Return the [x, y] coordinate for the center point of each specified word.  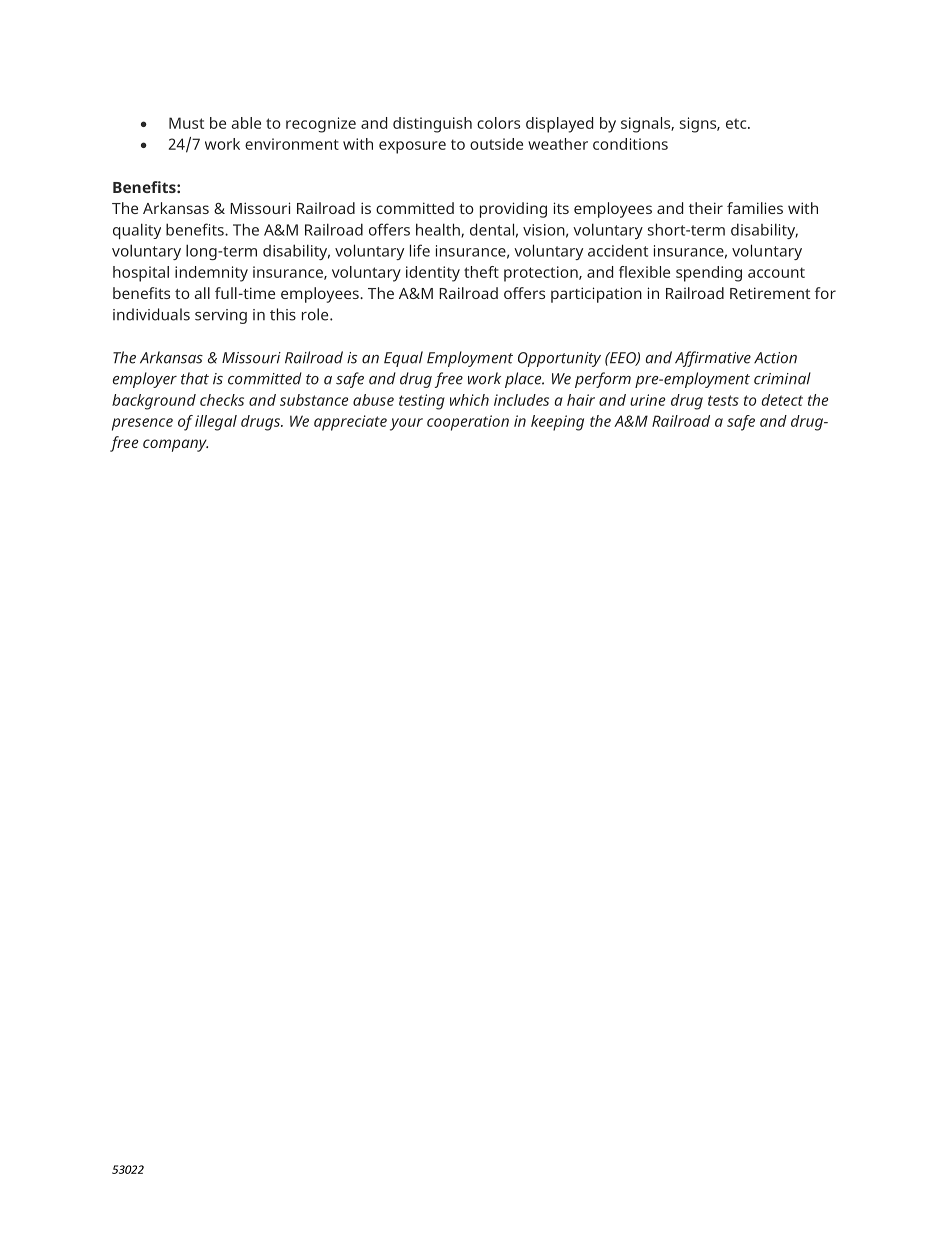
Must [186, 123]
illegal [216, 423]
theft [481, 272]
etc [737, 123]
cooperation [468, 423]
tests [723, 400]
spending [709, 274]
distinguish [432, 125]
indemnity [211, 274]
